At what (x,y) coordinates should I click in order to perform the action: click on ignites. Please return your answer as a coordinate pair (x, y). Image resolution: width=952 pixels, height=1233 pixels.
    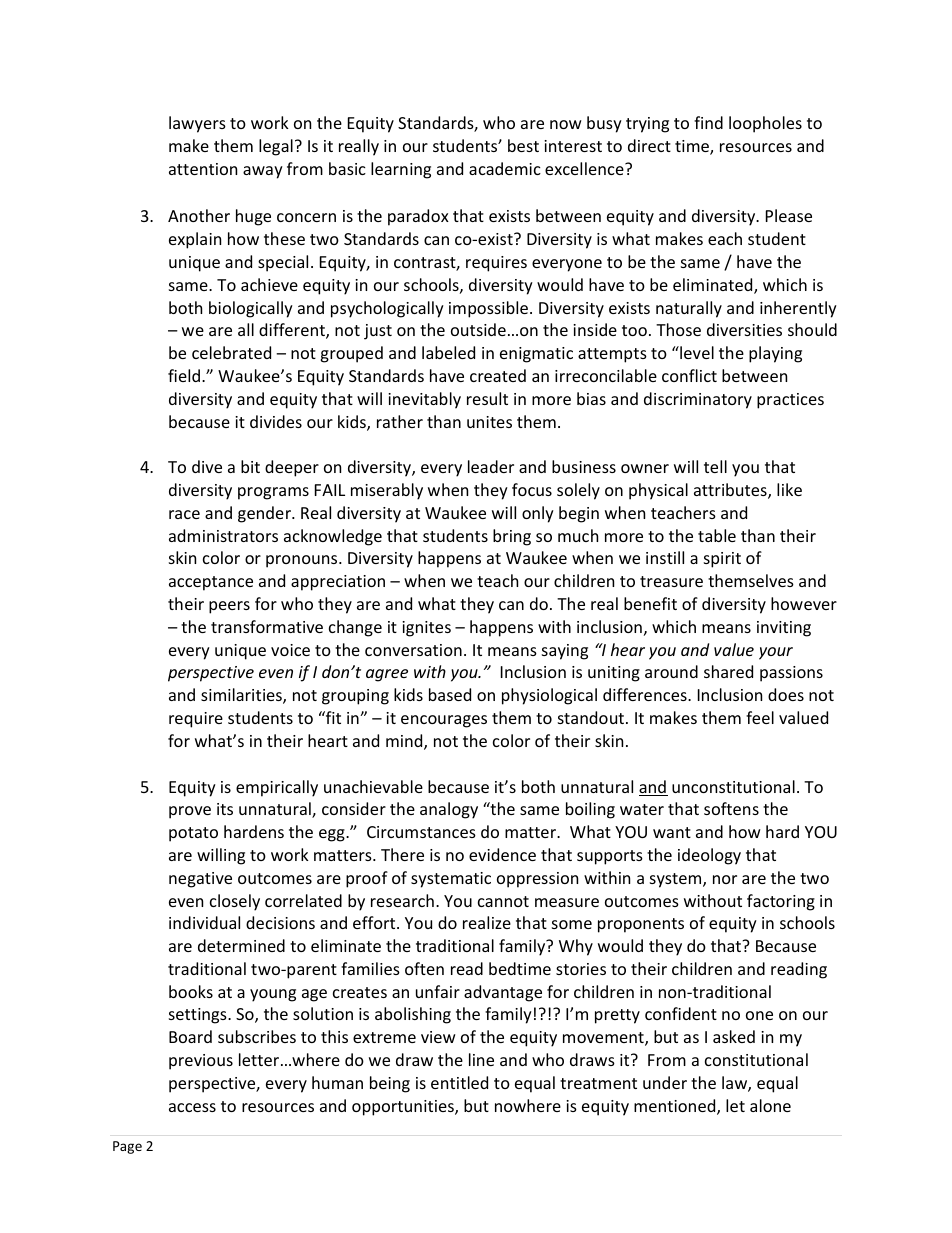
    Looking at the image, I should click on (426, 629).
